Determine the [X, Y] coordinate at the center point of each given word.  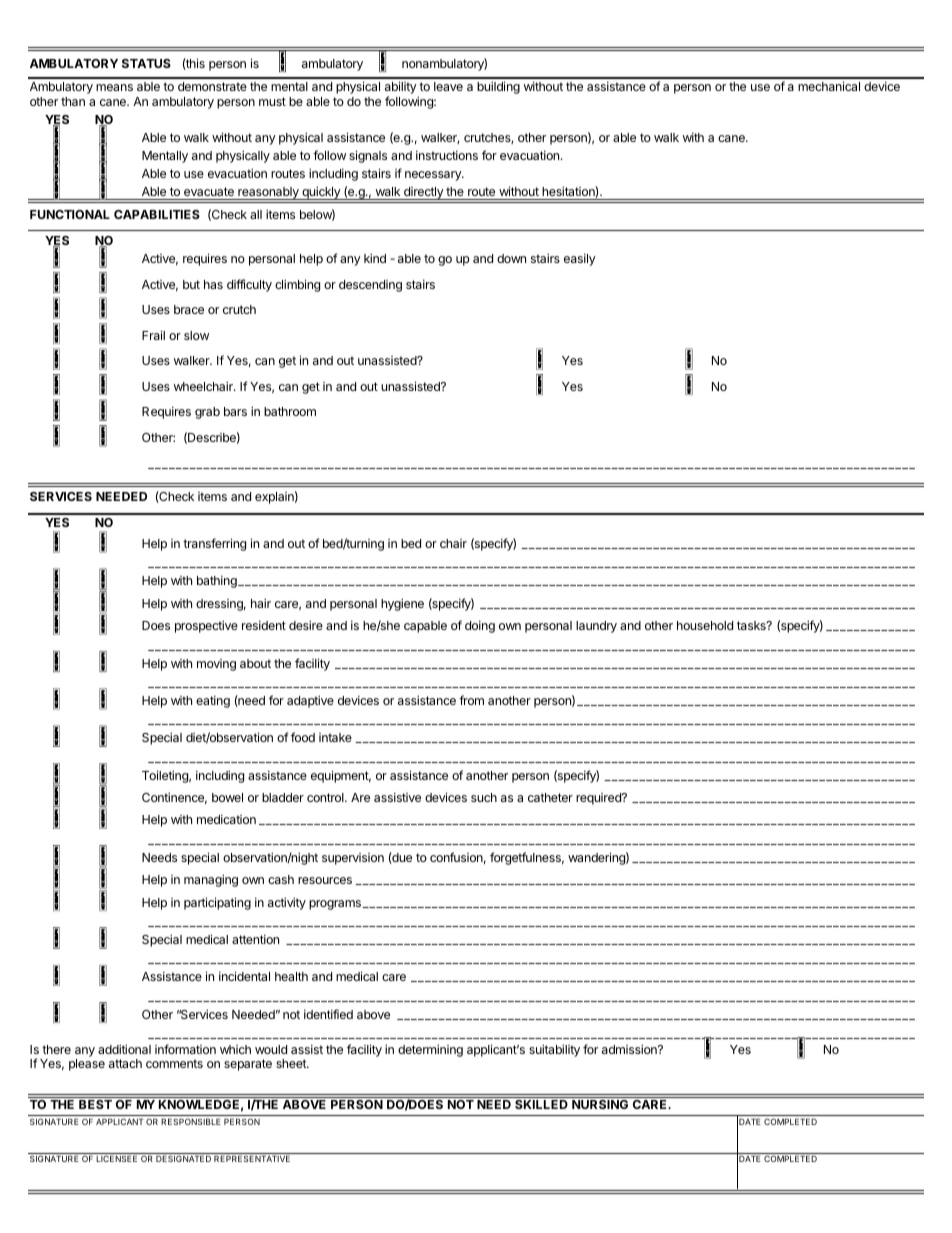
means [114, 87]
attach [125, 1063]
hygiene [402, 604]
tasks [752, 625]
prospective [206, 626]
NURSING [600, 1104]
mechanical [829, 86]
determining [430, 1050]
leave [448, 86]
